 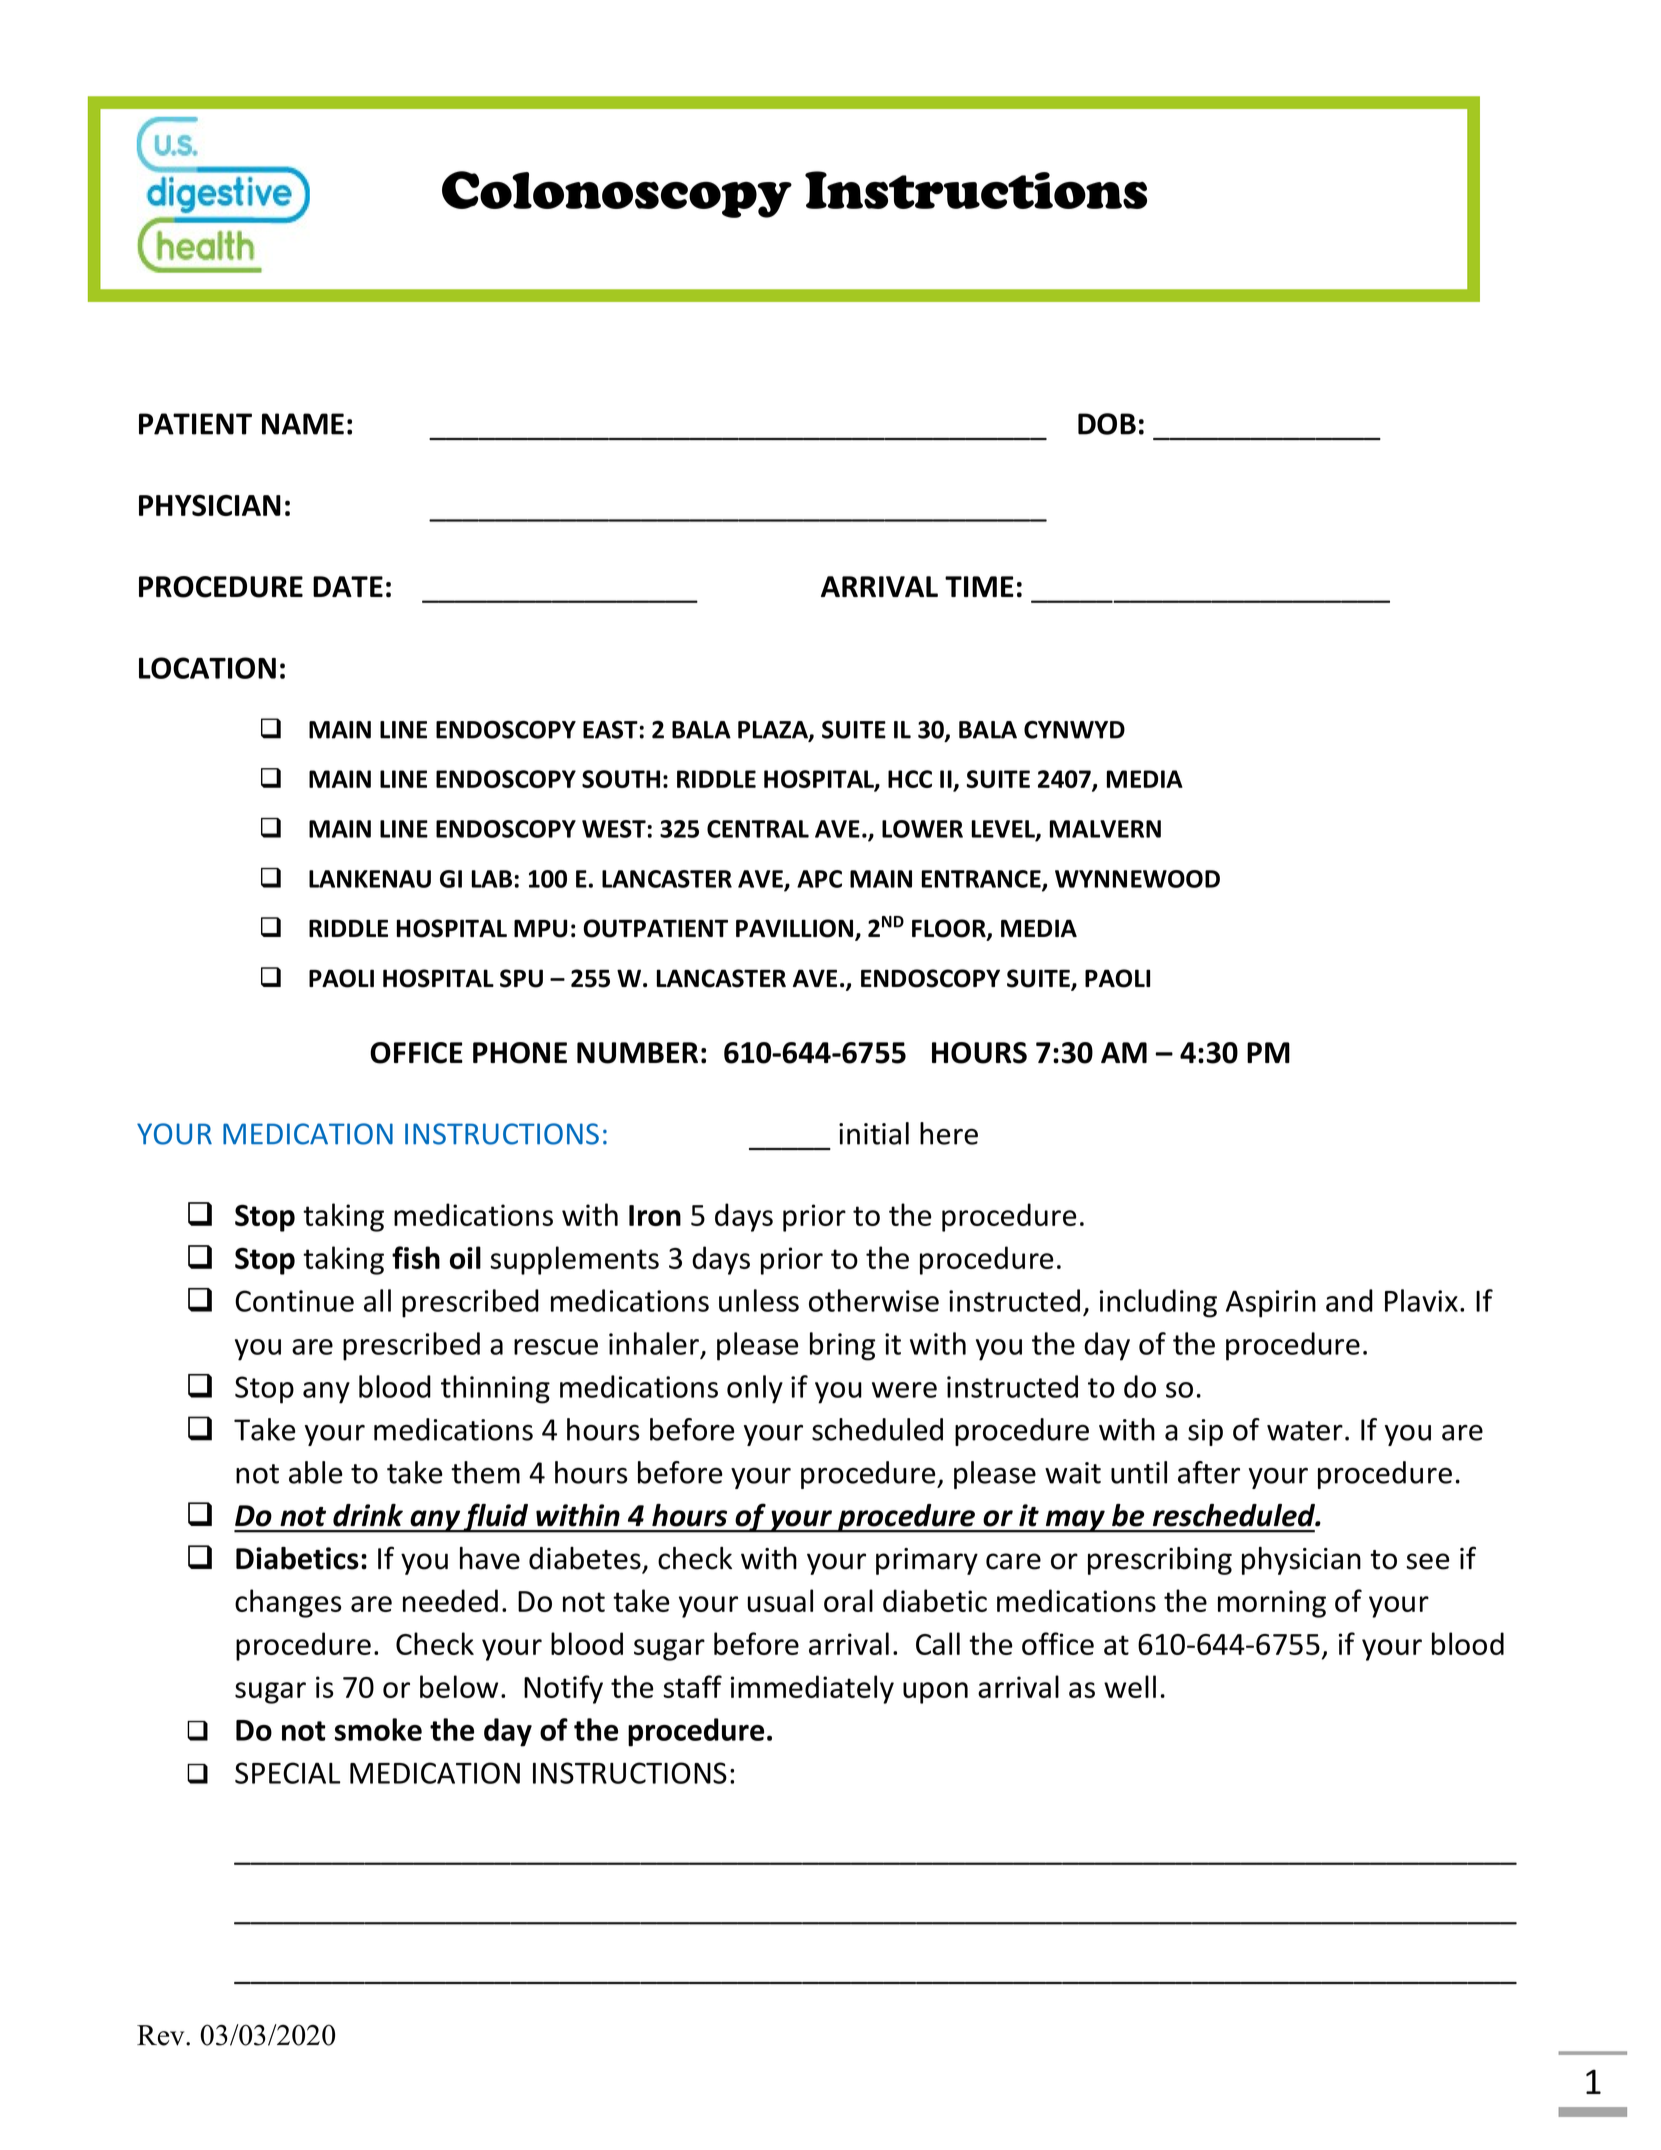 I want to click on initial, so click(x=874, y=1133).
